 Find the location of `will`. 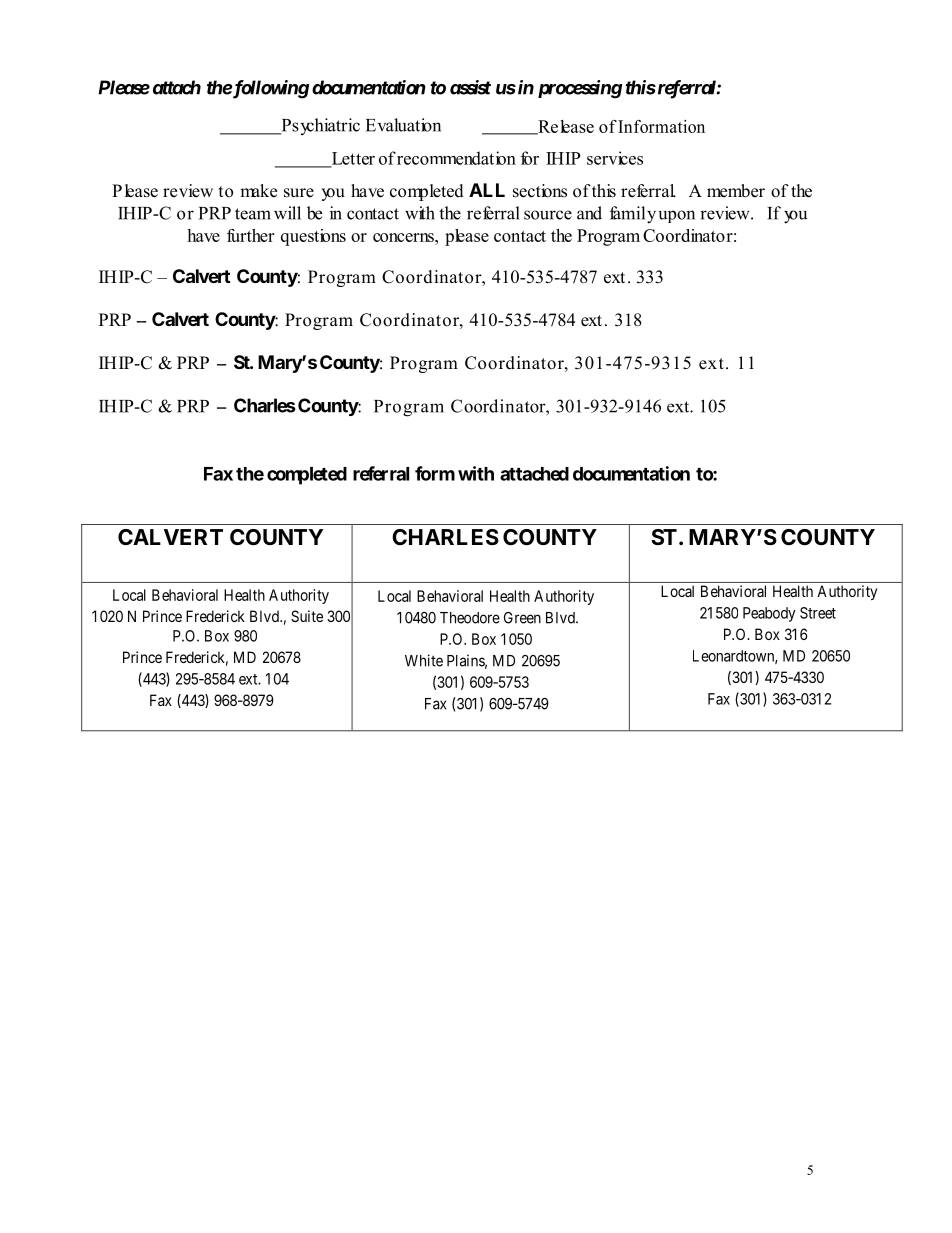

will is located at coordinates (287, 213).
